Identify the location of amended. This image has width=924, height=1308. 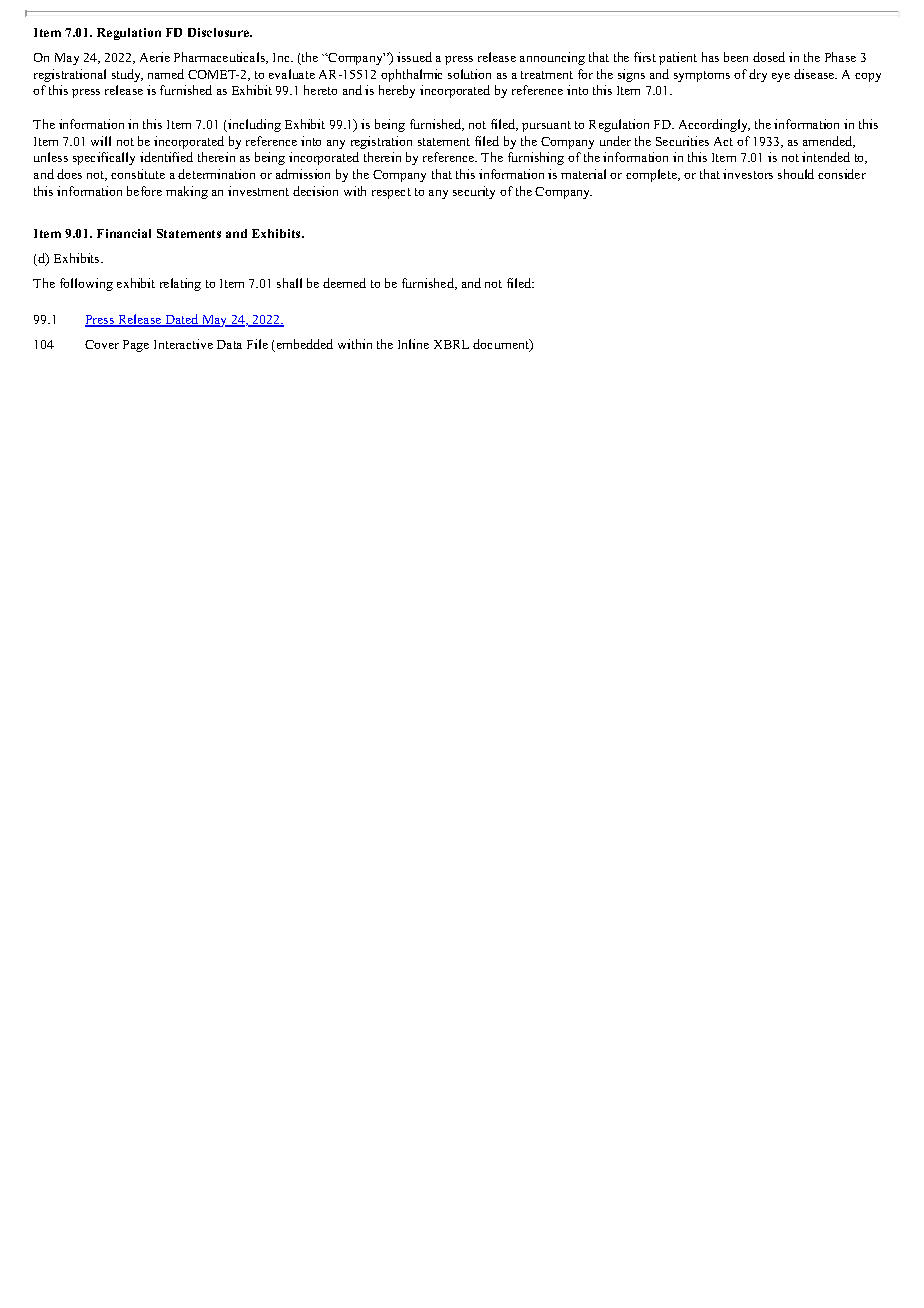
(829, 142).
